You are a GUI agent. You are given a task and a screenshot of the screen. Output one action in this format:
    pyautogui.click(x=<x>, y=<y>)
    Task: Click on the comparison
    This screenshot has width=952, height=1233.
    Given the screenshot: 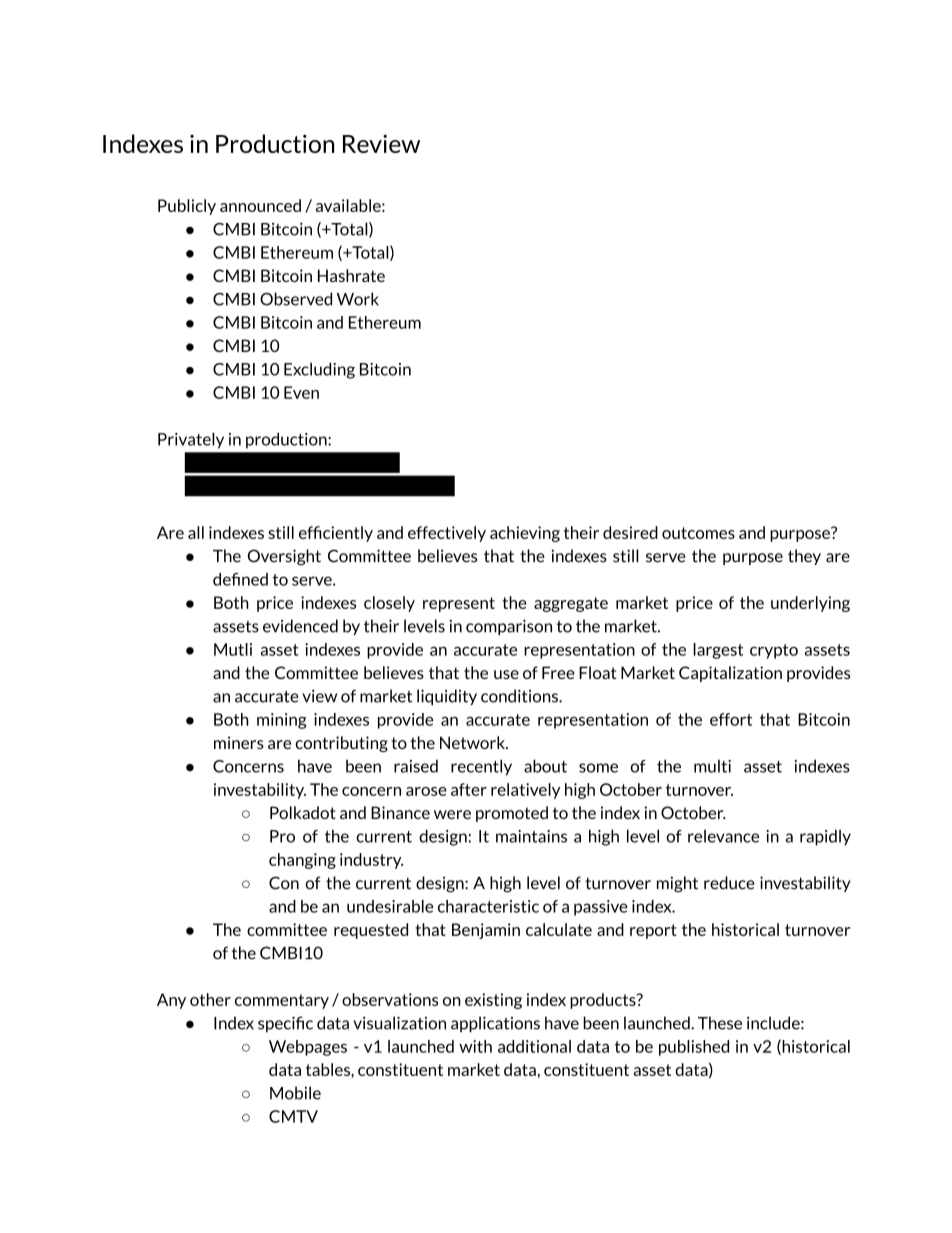 What is the action you would take?
    pyautogui.click(x=509, y=627)
